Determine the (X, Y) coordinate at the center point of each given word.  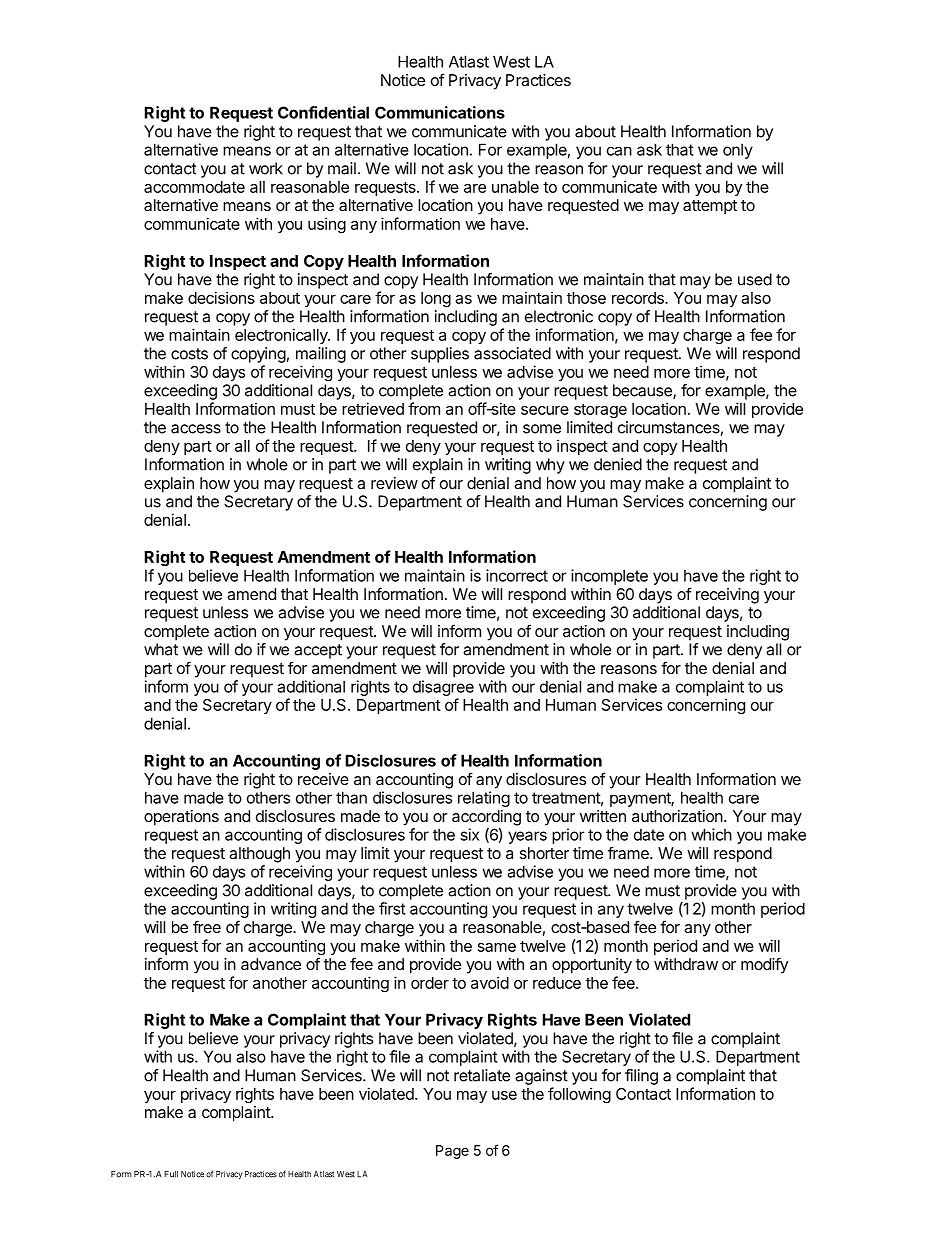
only (738, 151)
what (161, 649)
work (266, 168)
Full (171, 1174)
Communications (440, 112)
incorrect (517, 575)
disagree (443, 688)
